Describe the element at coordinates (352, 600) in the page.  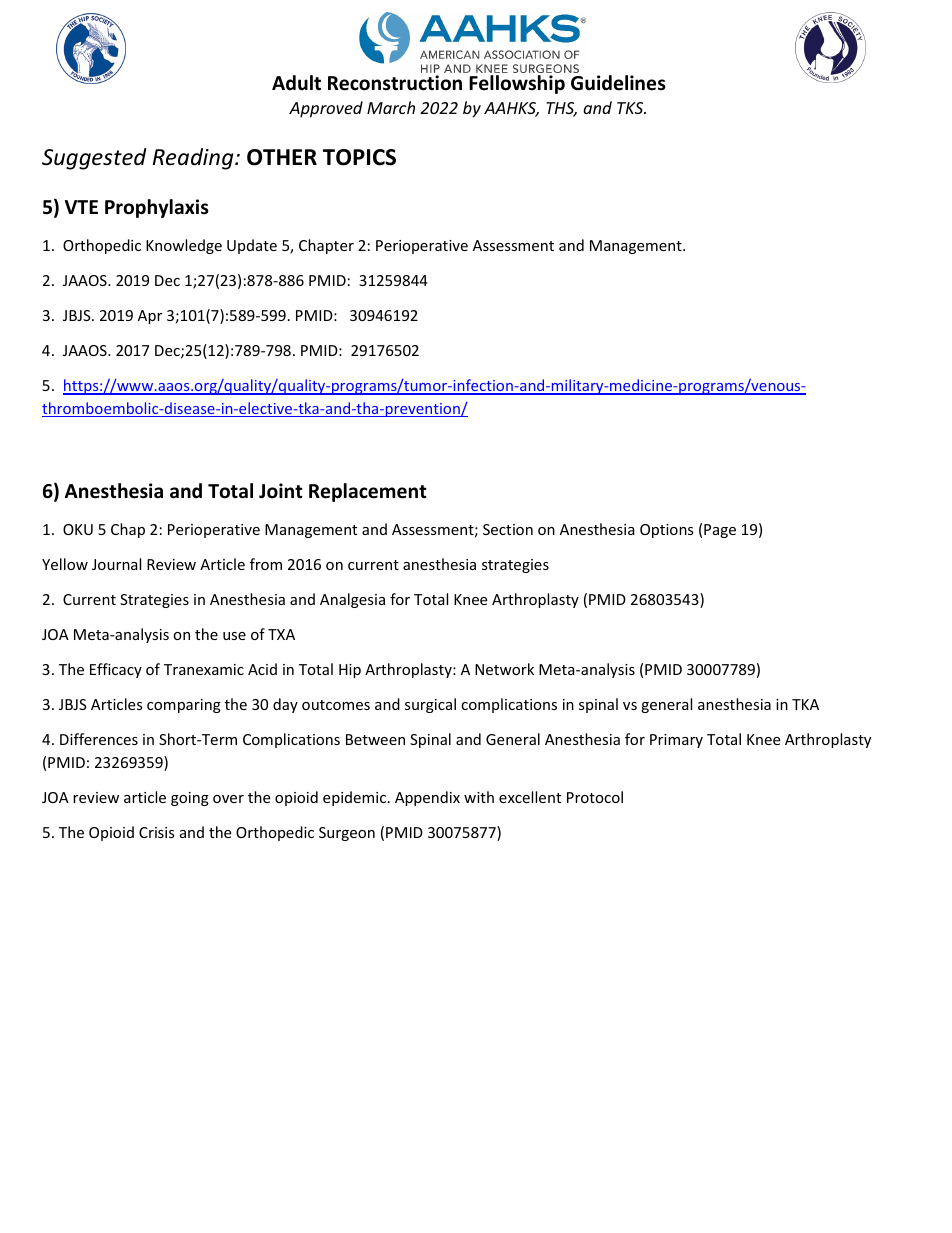
I see `Analgesia` at that location.
